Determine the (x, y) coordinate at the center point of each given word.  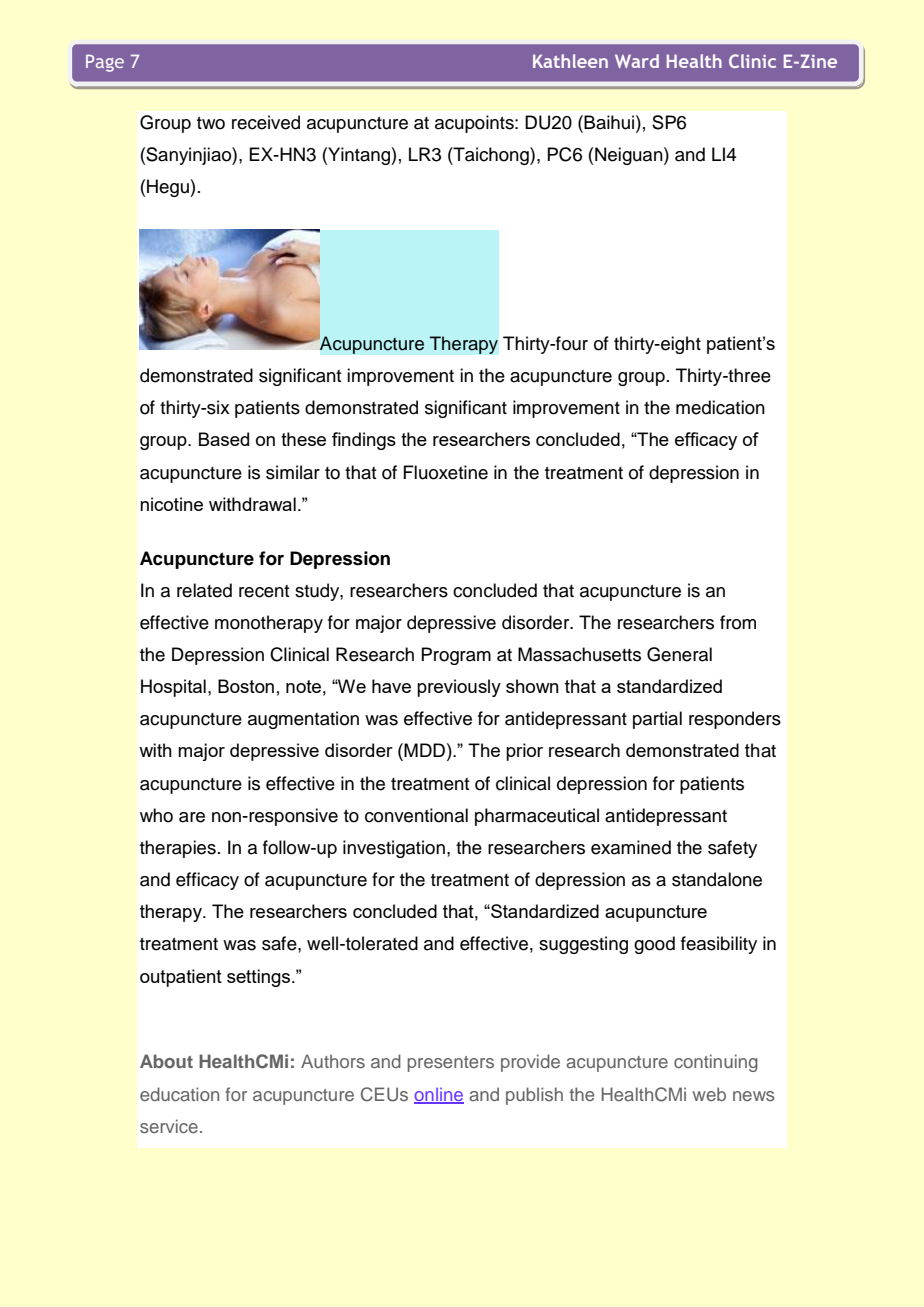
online (439, 1095)
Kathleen (570, 61)
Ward (637, 61)
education (179, 1094)
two (211, 123)
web (709, 1094)
